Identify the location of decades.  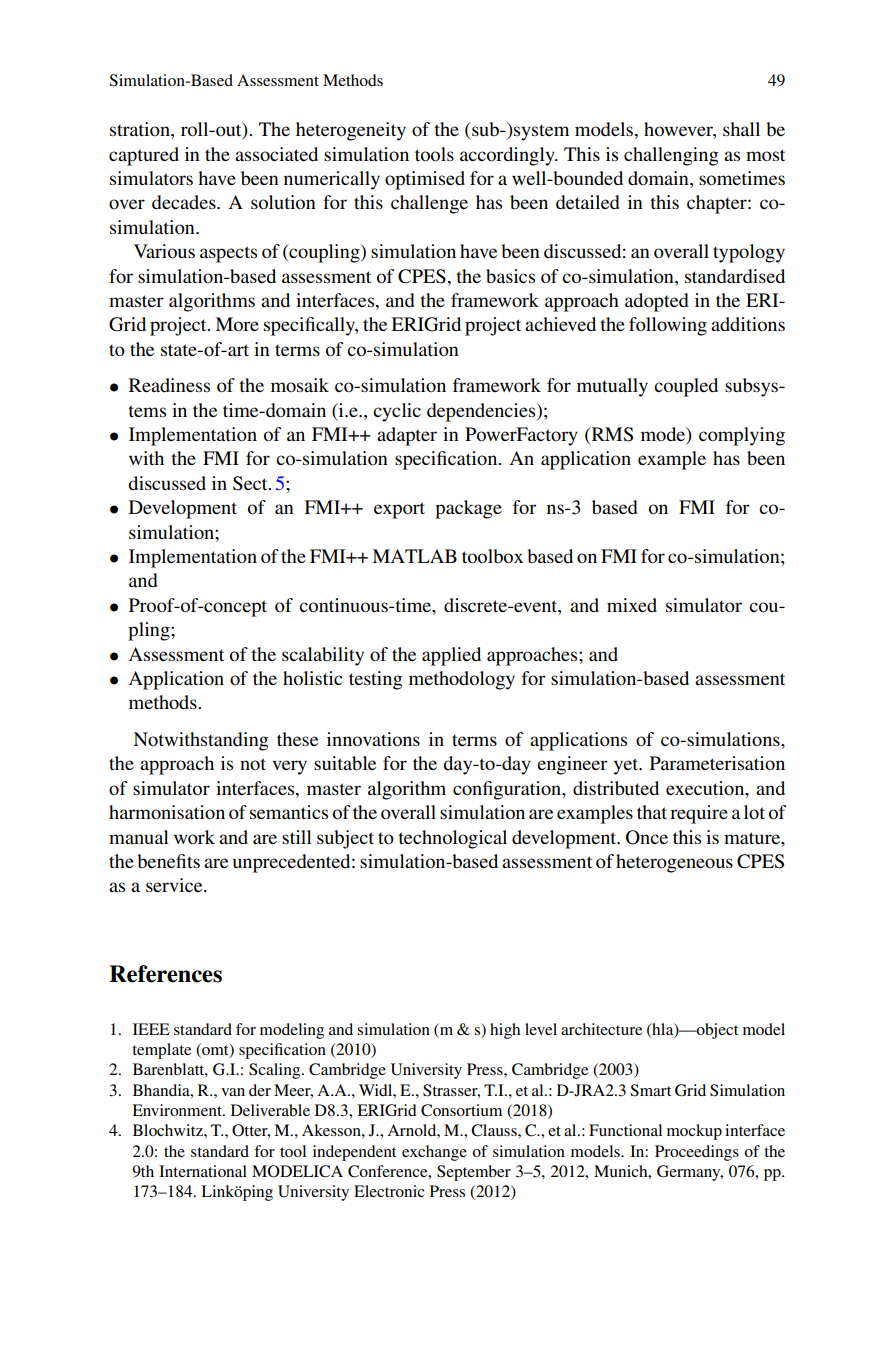
(185, 202).
